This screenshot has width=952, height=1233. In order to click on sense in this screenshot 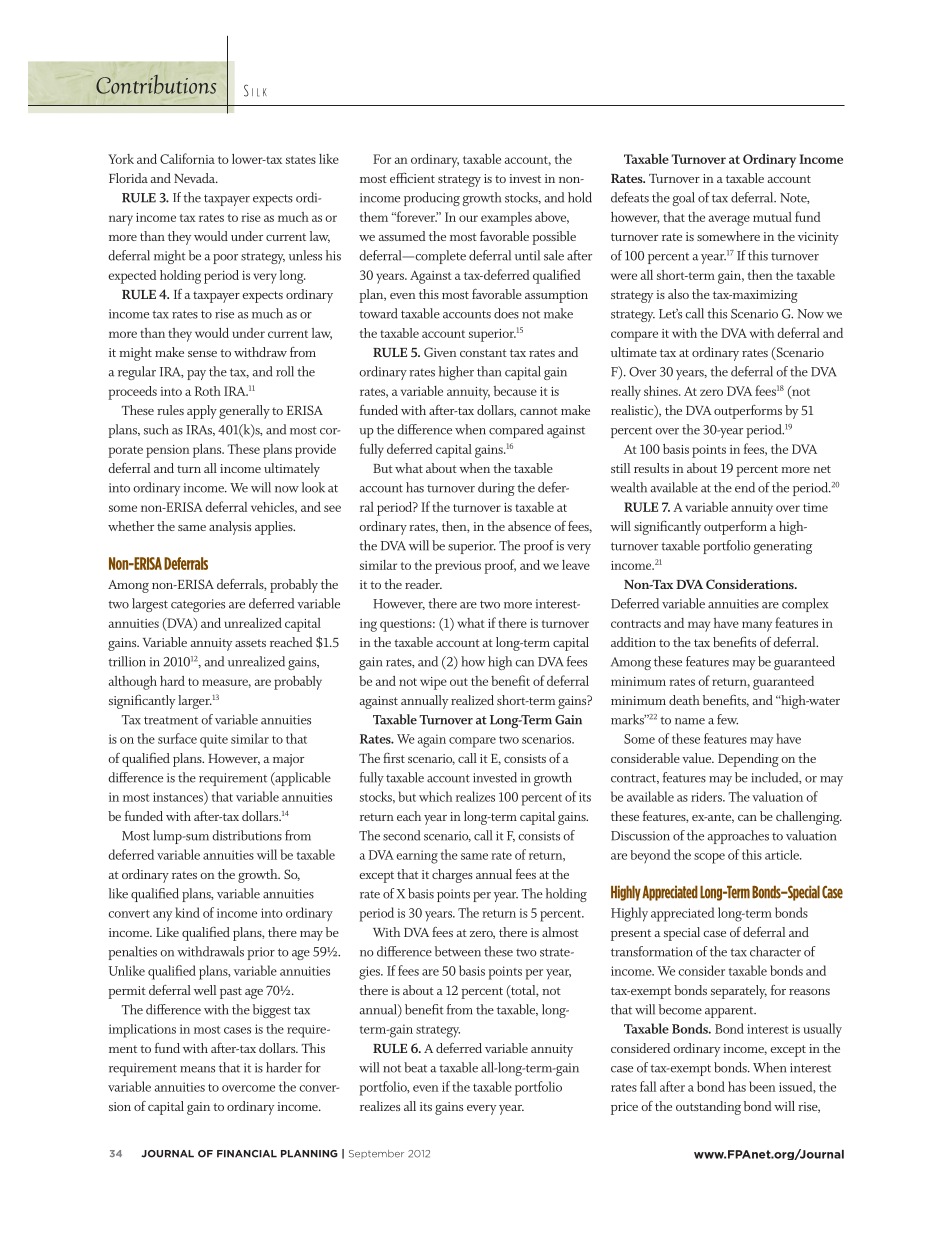, I will do `click(202, 354)`.
